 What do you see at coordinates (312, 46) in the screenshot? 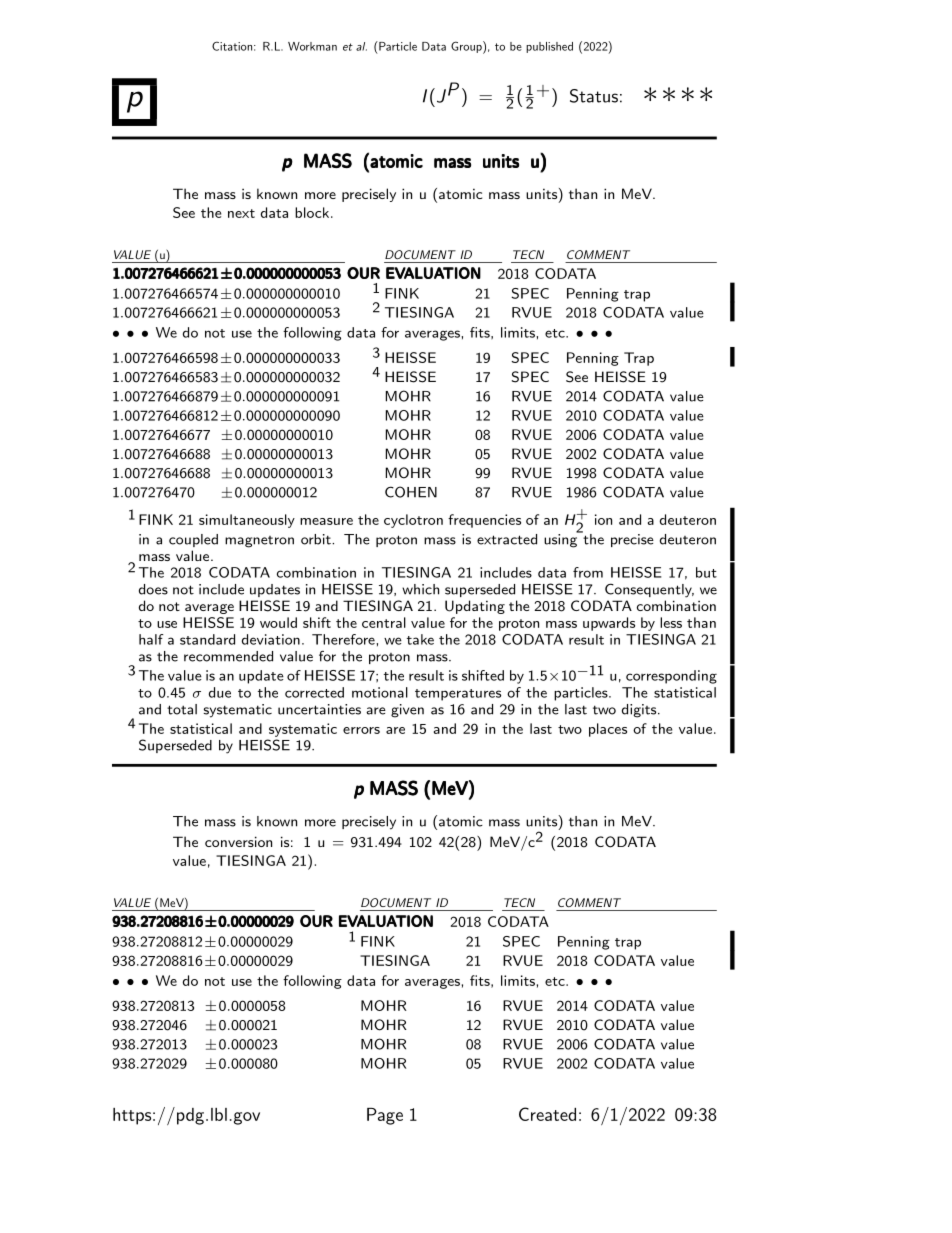
I see `Workman` at bounding box center [312, 46].
